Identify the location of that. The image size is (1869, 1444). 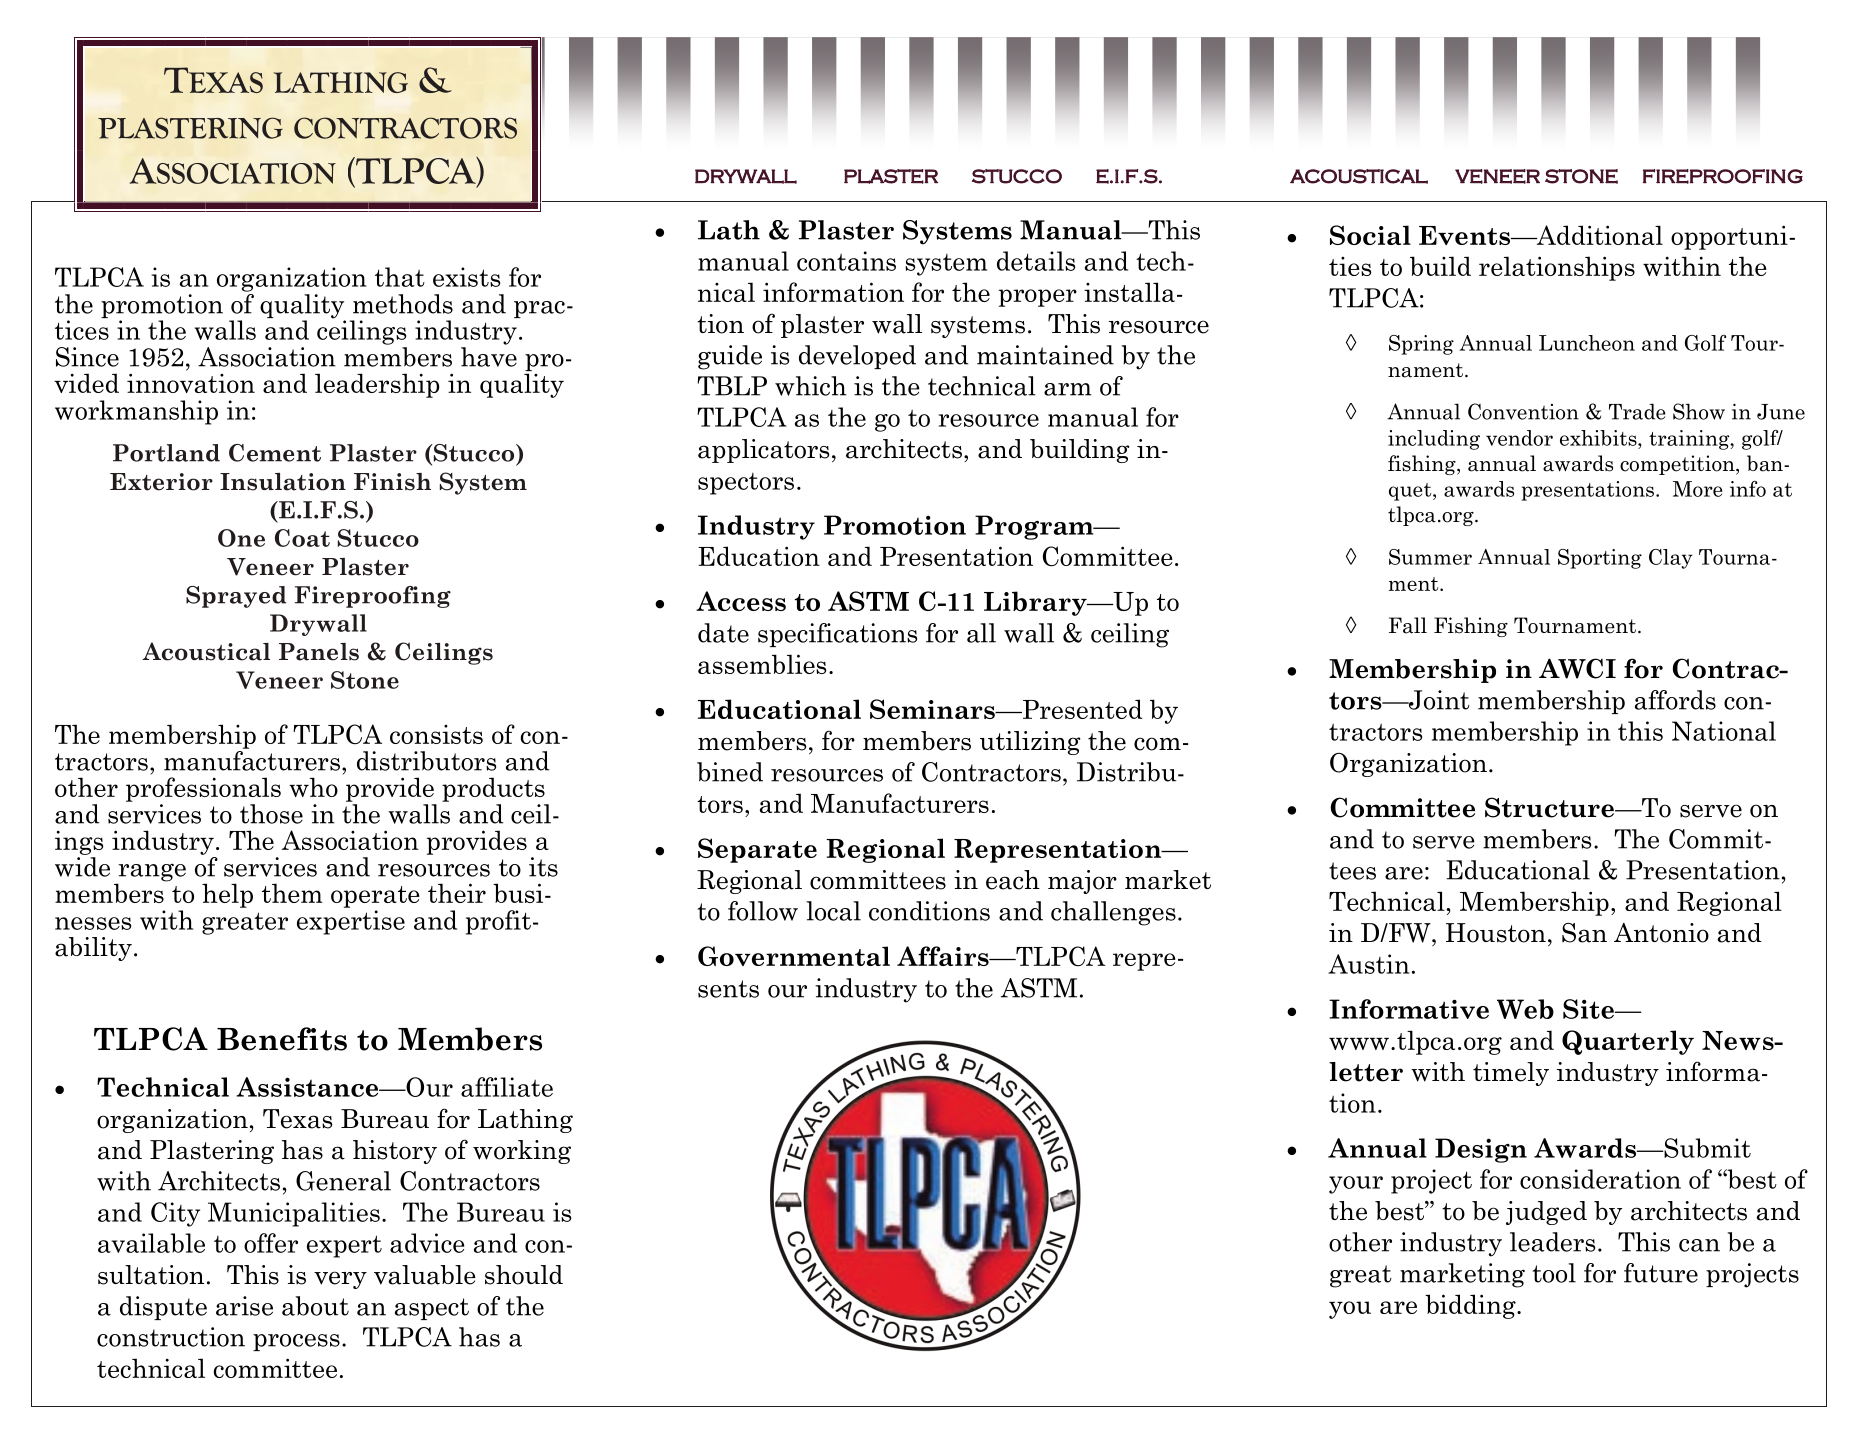
(400, 277).
